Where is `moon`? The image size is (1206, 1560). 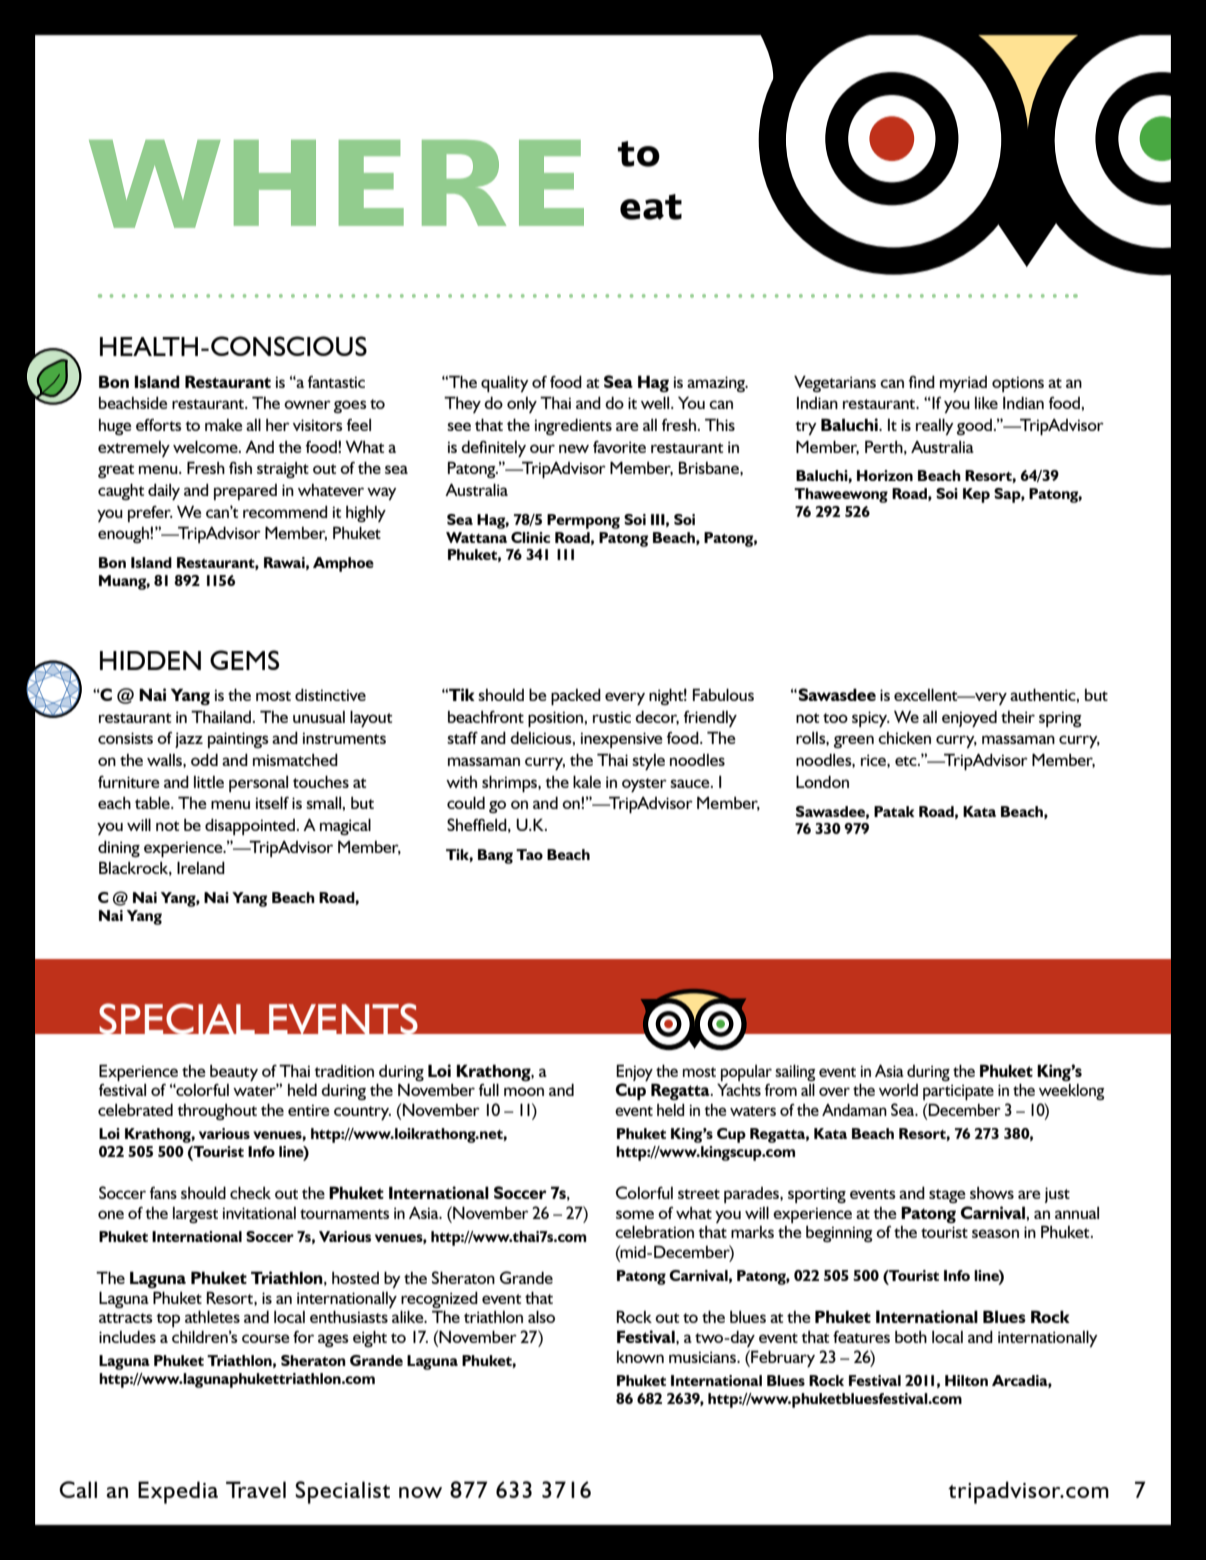
moon is located at coordinates (524, 1091).
